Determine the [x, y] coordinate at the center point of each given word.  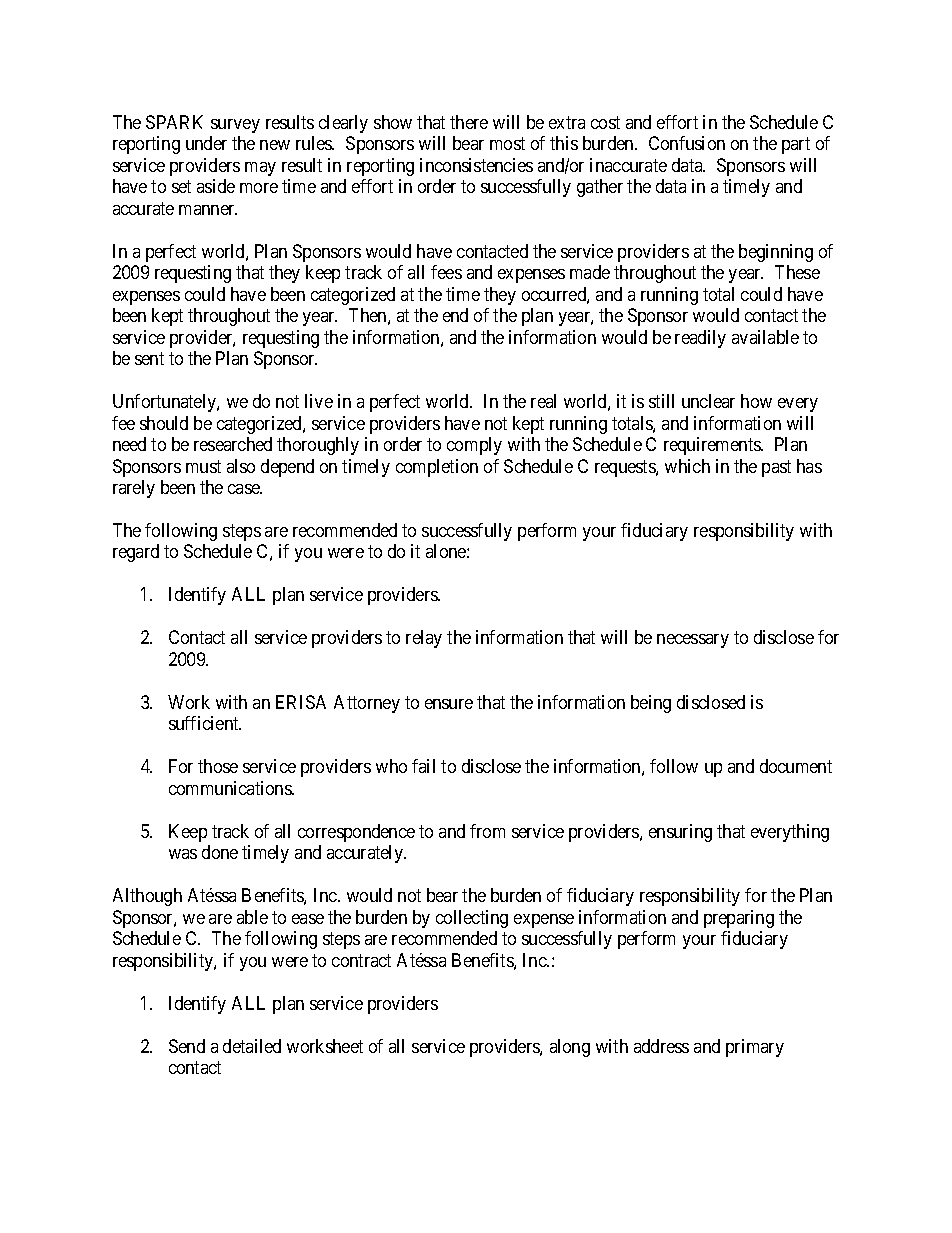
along [570, 1048]
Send [187, 1046]
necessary [693, 641]
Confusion [687, 143]
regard [136, 553]
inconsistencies [476, 165]
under [206, 143]
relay [424, 639]
